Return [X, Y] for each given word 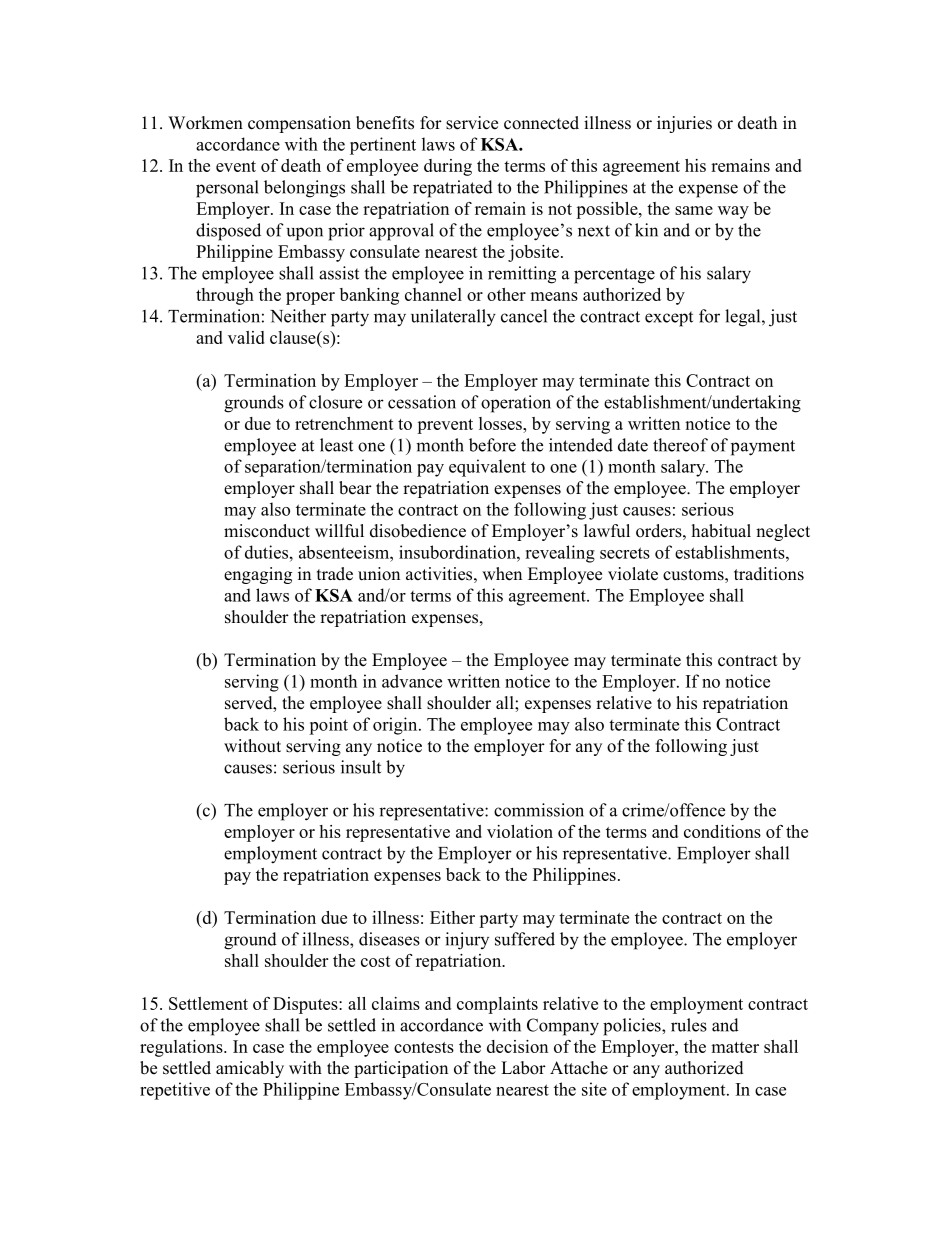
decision [517, 1046]
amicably [250, 1069]
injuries [684, 124]
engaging [258, 575]
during [448, 167]
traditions [769, 574]
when [502, 574]
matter [735, 1047]
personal [227, 189]
